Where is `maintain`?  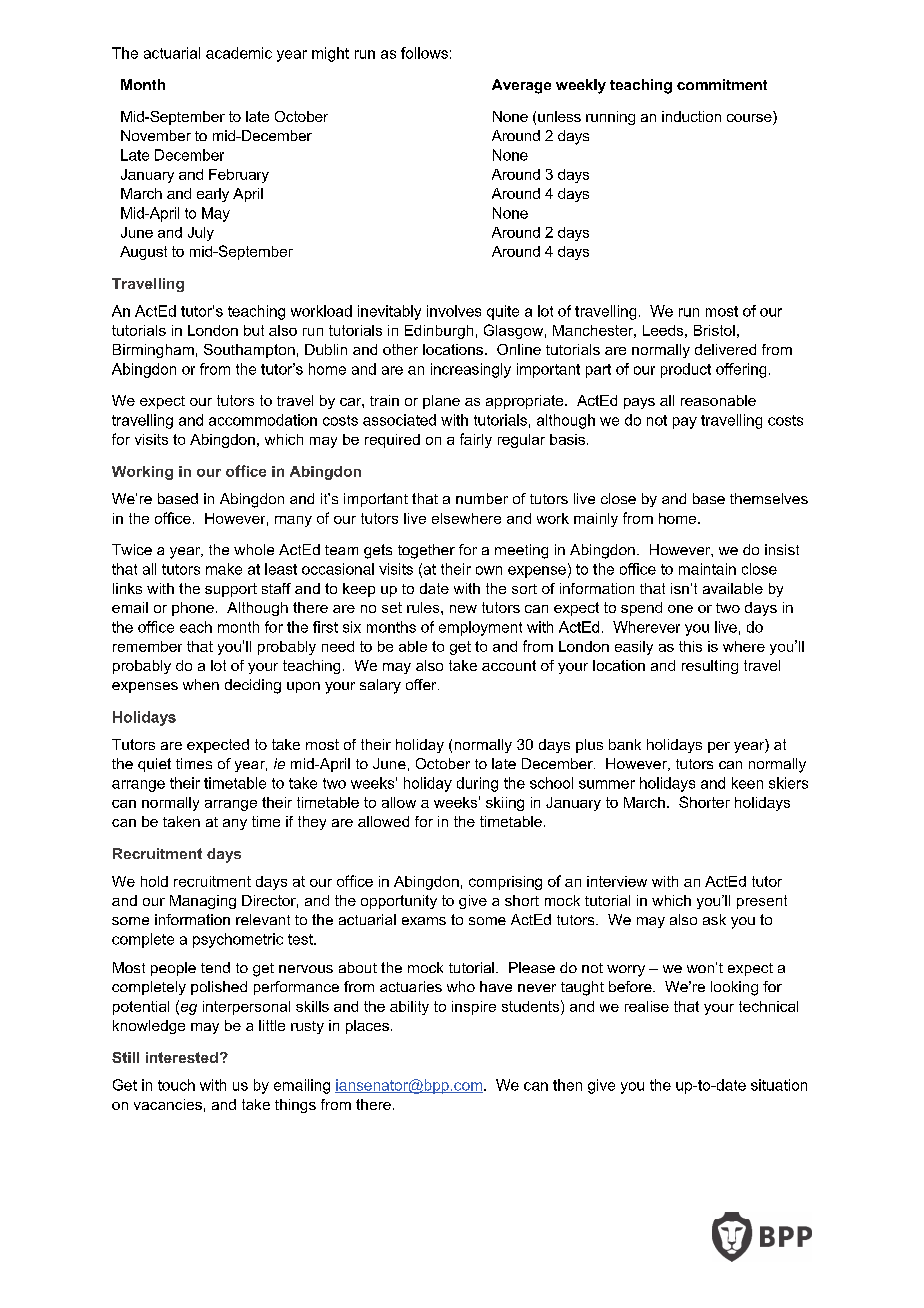 maintain is located at coordinates (707, 569).
